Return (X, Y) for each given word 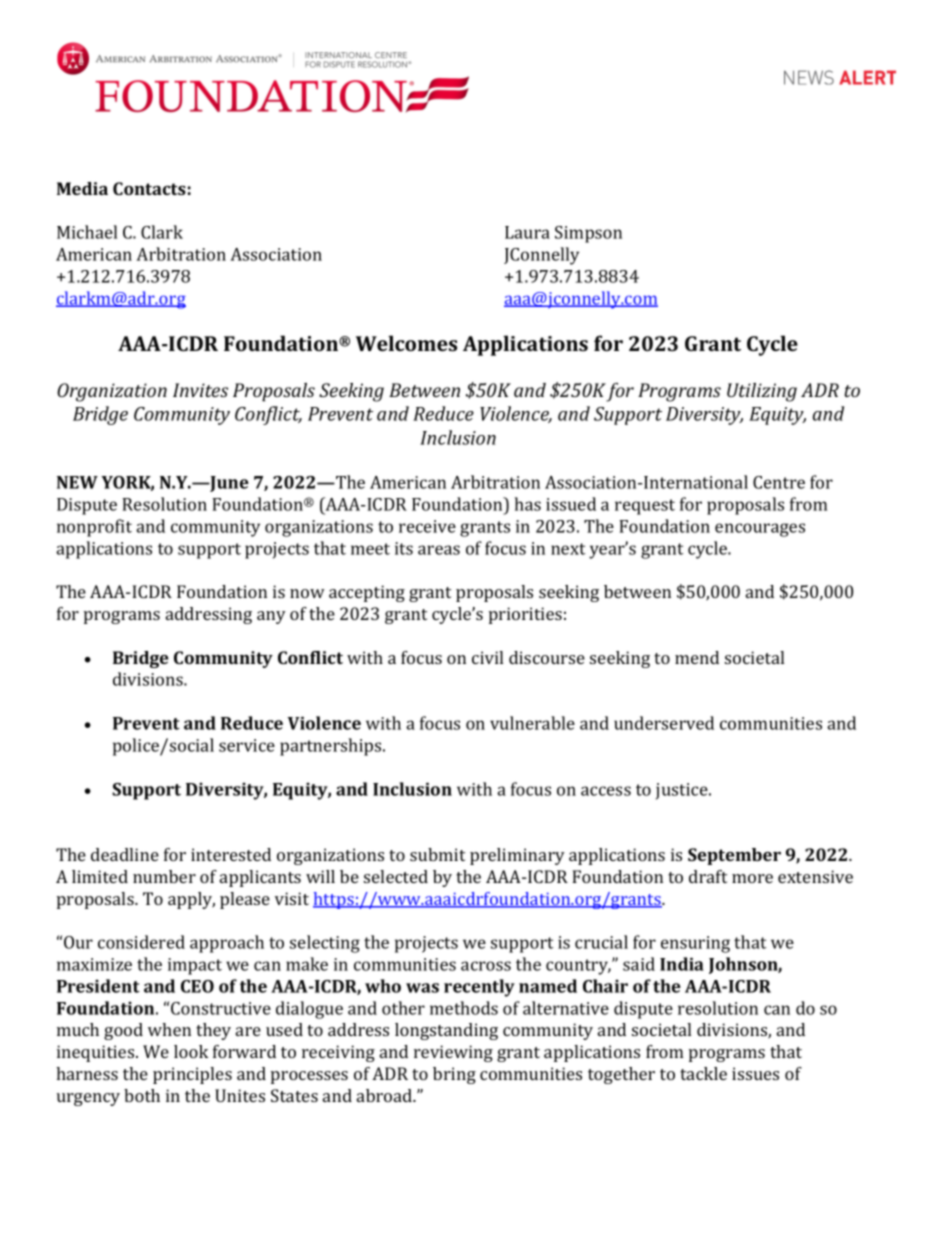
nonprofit (94, 528)
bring (454, 1075)
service (247, 745)
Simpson (588, 234)
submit (437, 854)
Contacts (149, 188)
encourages (760, 530)
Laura (527, 232)
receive (427, 526)
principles (192, 1075)
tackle (703, 1073)
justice (683, 791)
